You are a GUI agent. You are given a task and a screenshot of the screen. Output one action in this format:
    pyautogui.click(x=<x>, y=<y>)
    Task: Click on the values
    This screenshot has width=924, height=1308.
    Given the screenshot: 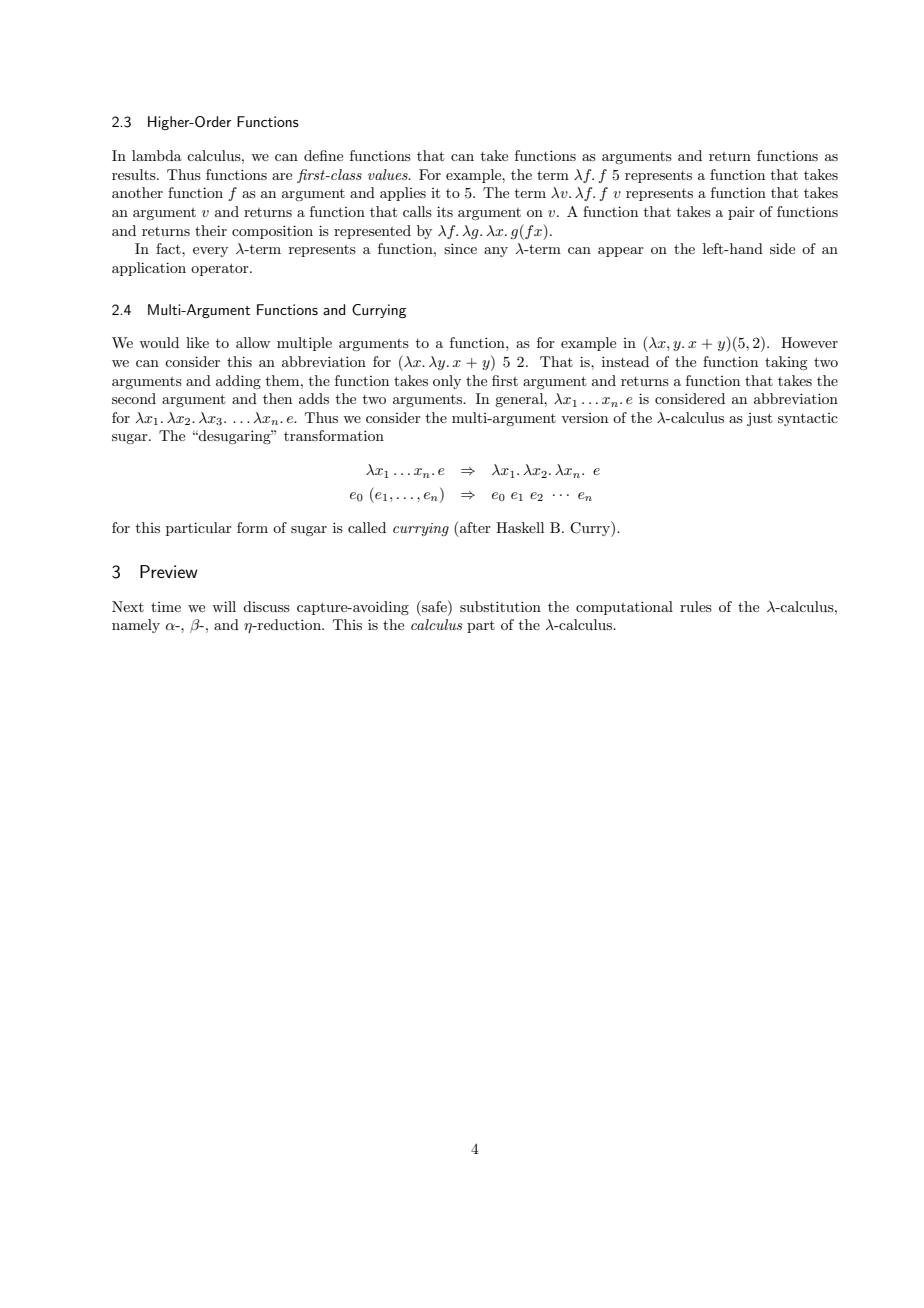 What is the action you would take?
    pyautogui.click(x=389, y=174)
